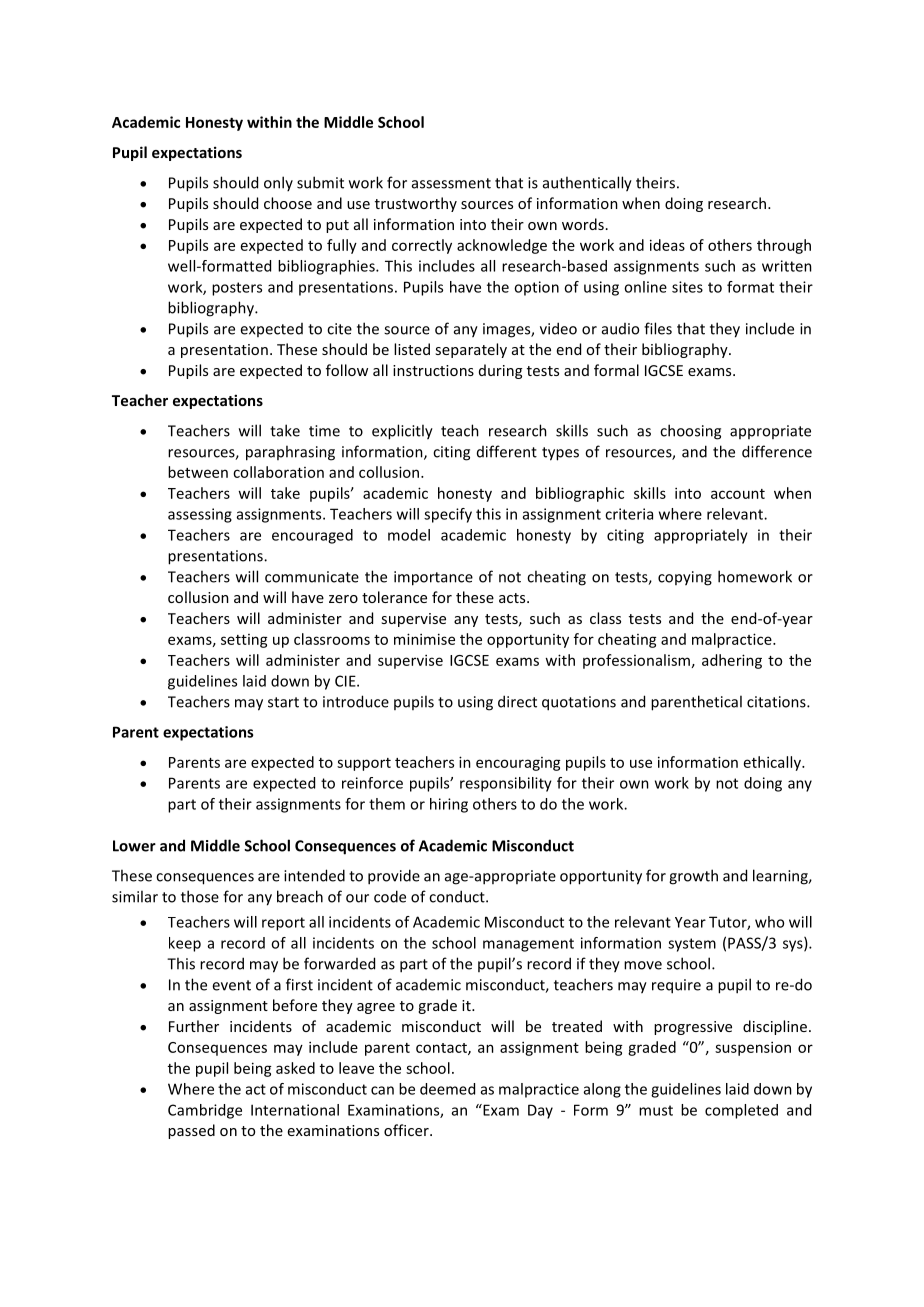 The width and height of the document is (924, 1307). I want to click on assessment, so click(451, 183).
